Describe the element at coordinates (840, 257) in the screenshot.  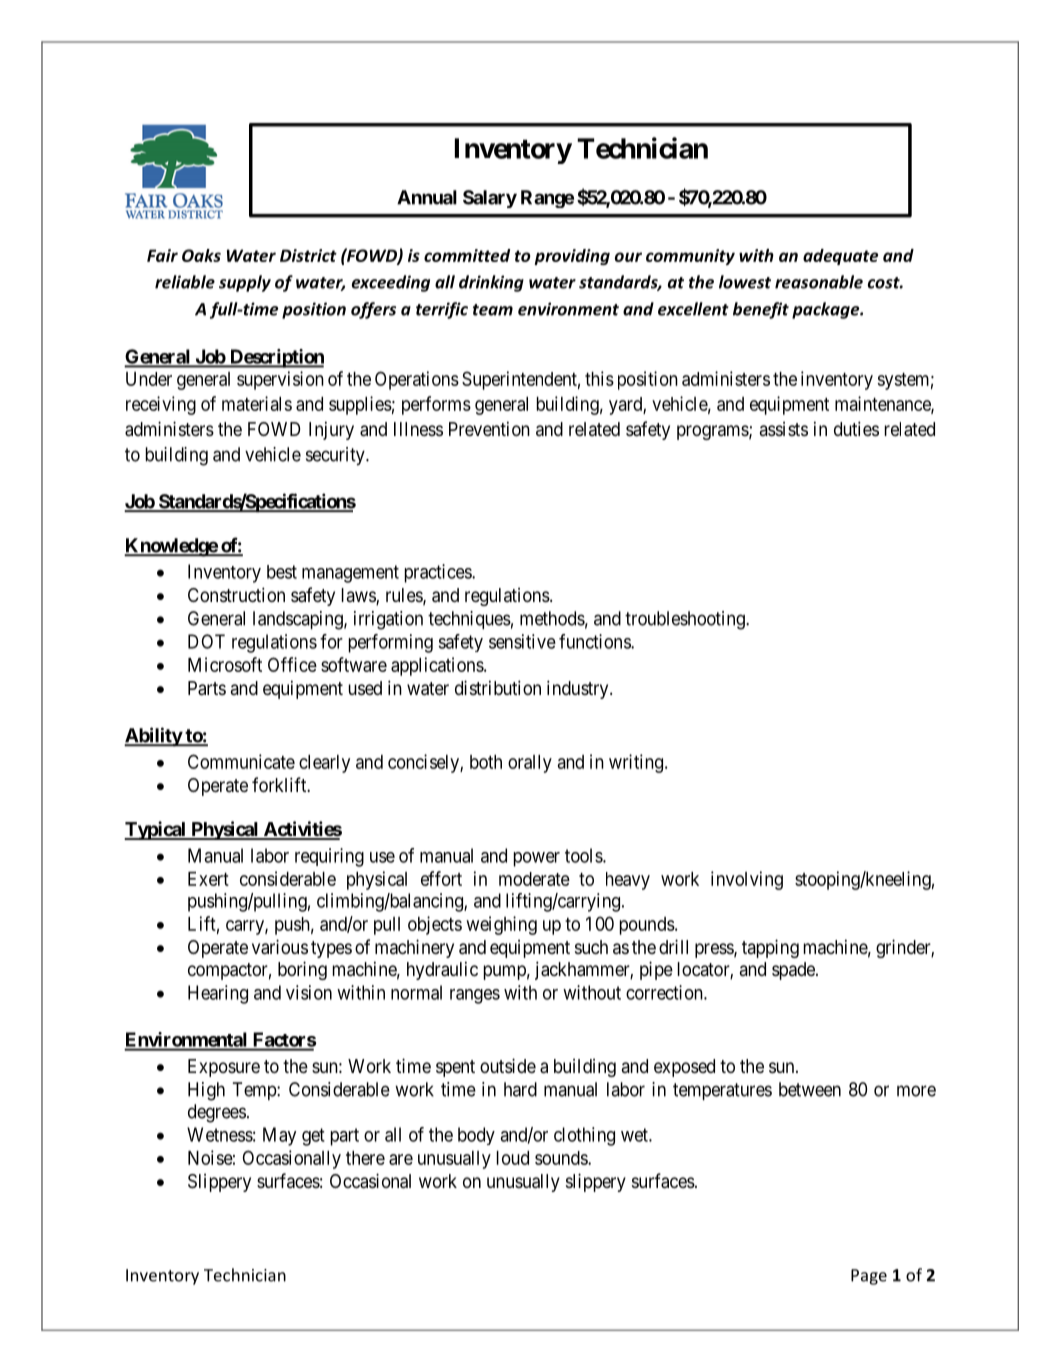
I see `adequate` at that location.
